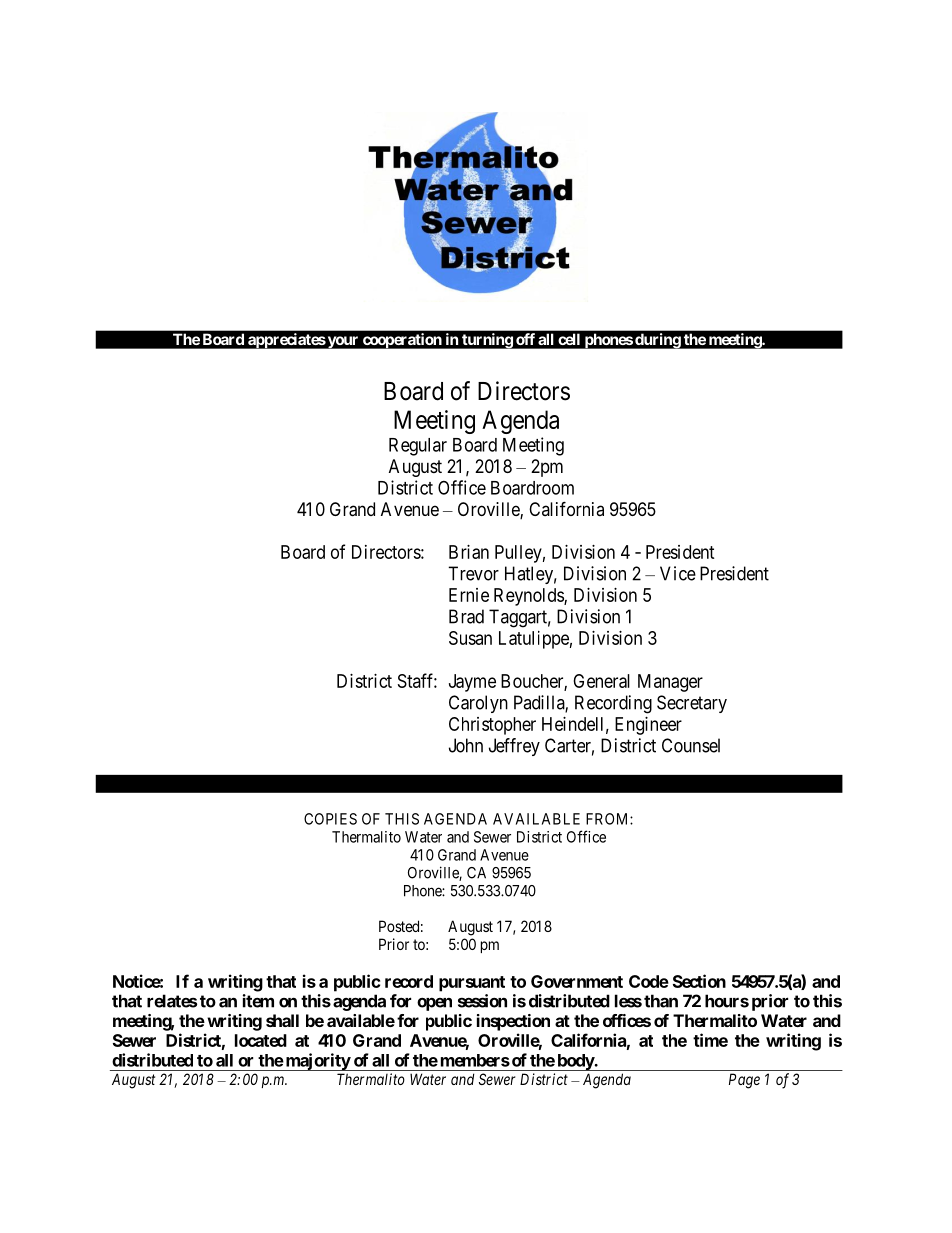  Describe the element at coordinates (513, 1022) in the document. I see `inspection` at that location.
